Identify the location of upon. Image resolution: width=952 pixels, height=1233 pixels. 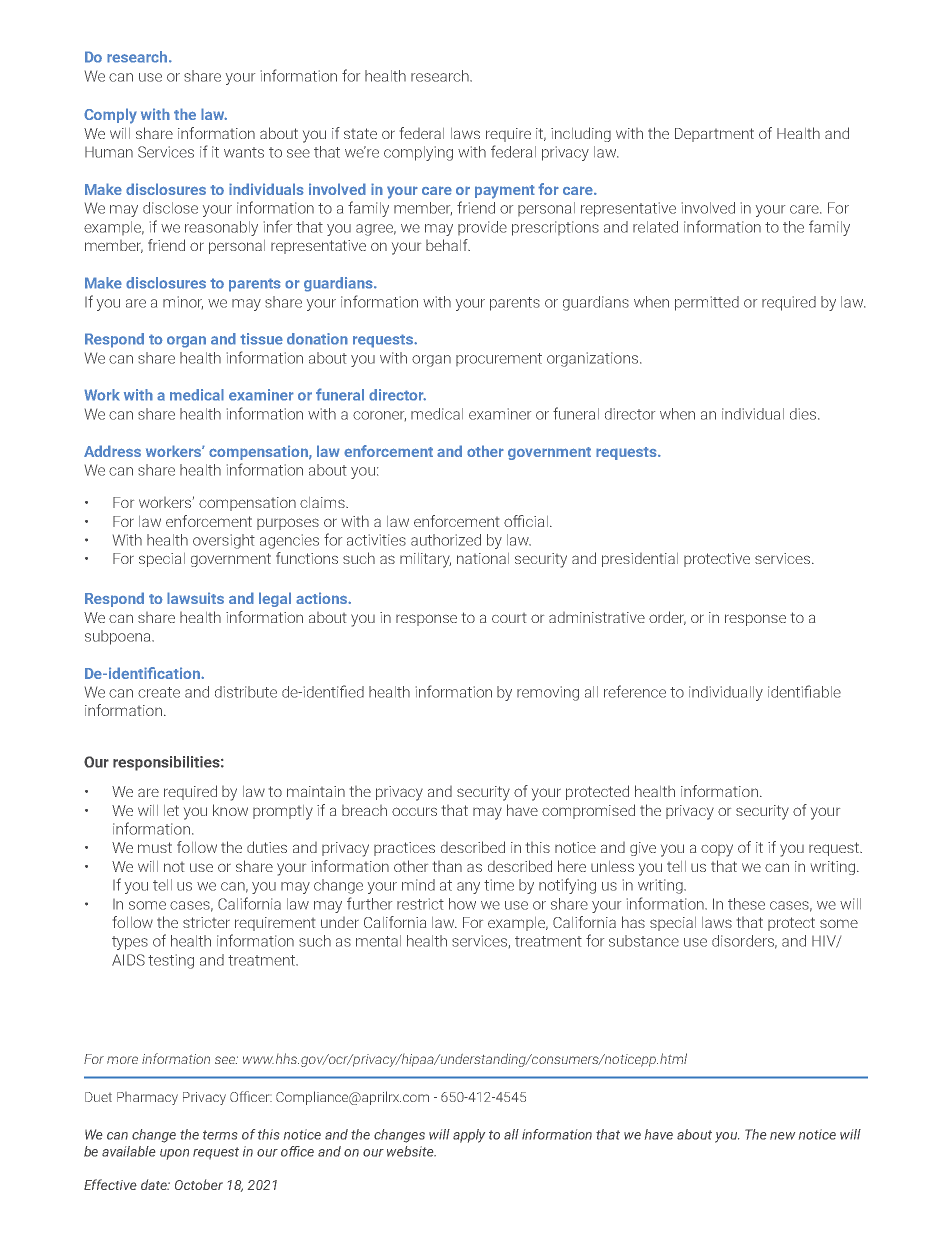
(174, 1154).
